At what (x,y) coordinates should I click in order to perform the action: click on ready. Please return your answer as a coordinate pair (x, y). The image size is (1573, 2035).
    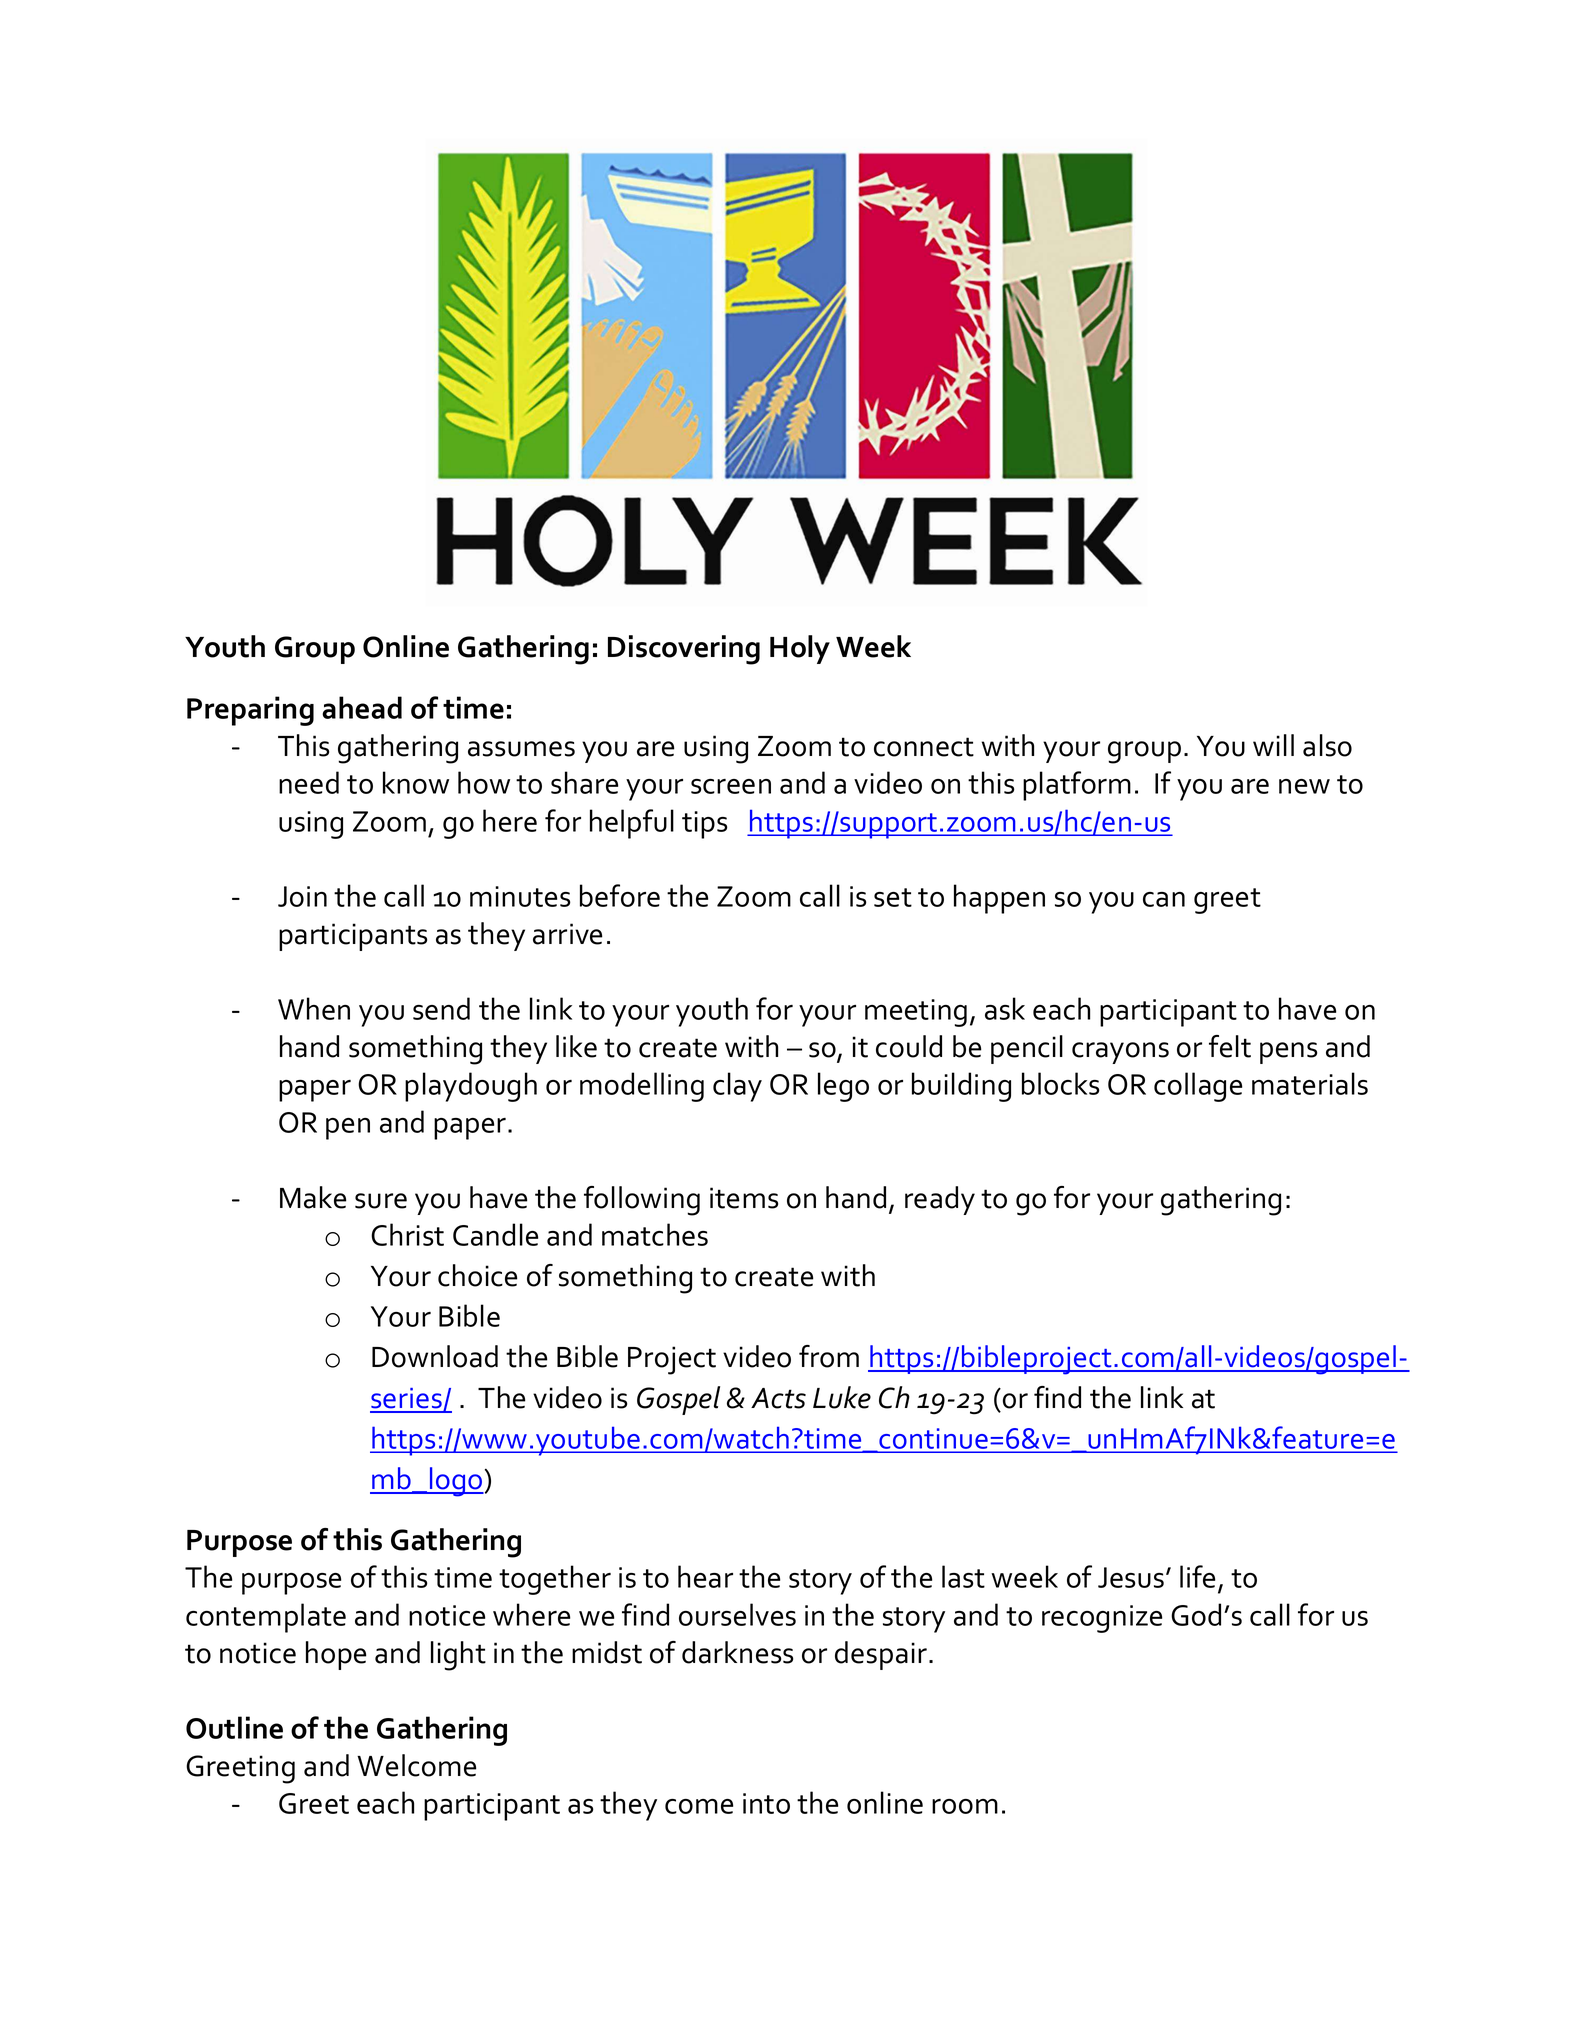
    Looking at the image, I should click on (940, 1200).
